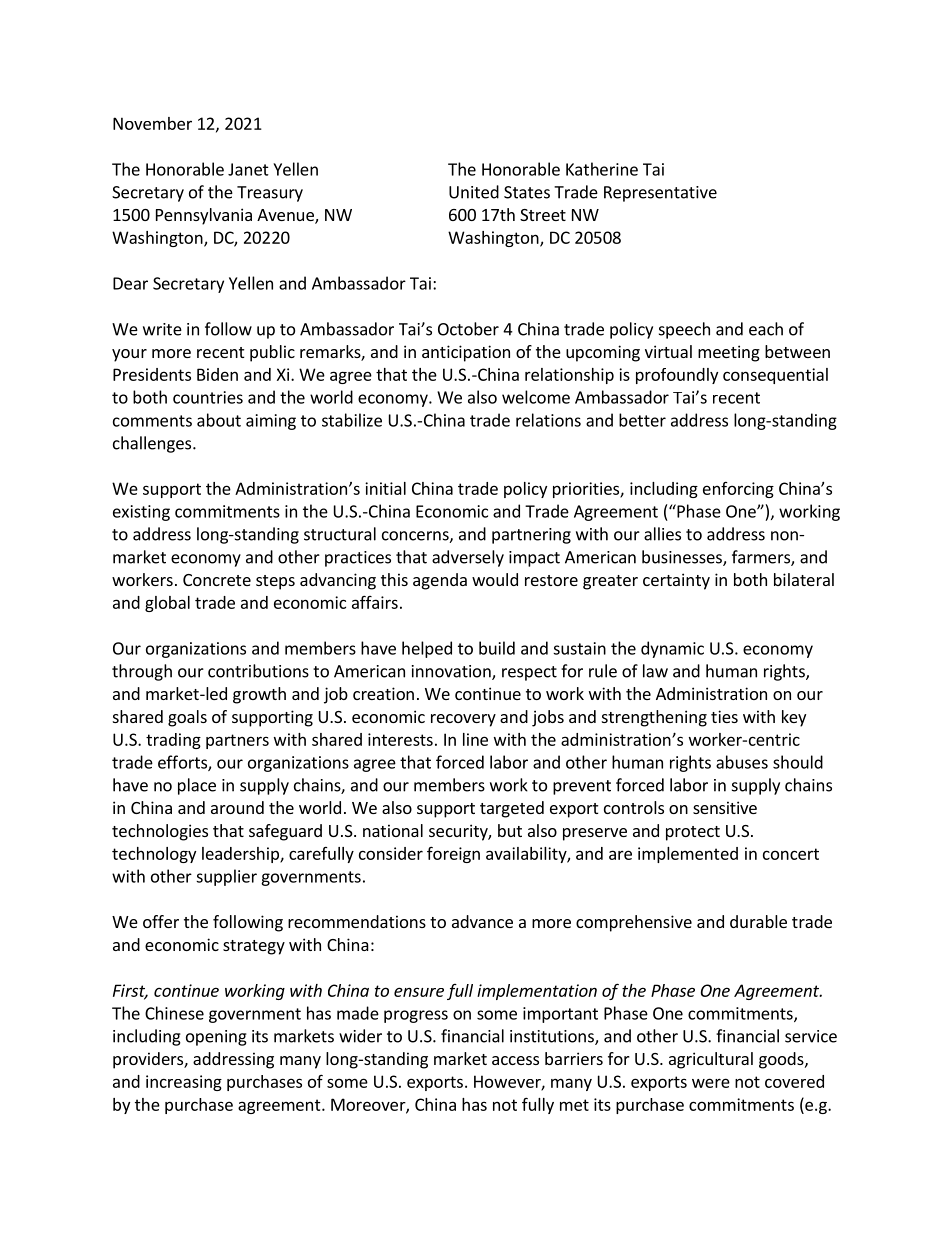  Describe the element at coordinates (676, 581) in the screenshot. I see `certainty` at that location.
